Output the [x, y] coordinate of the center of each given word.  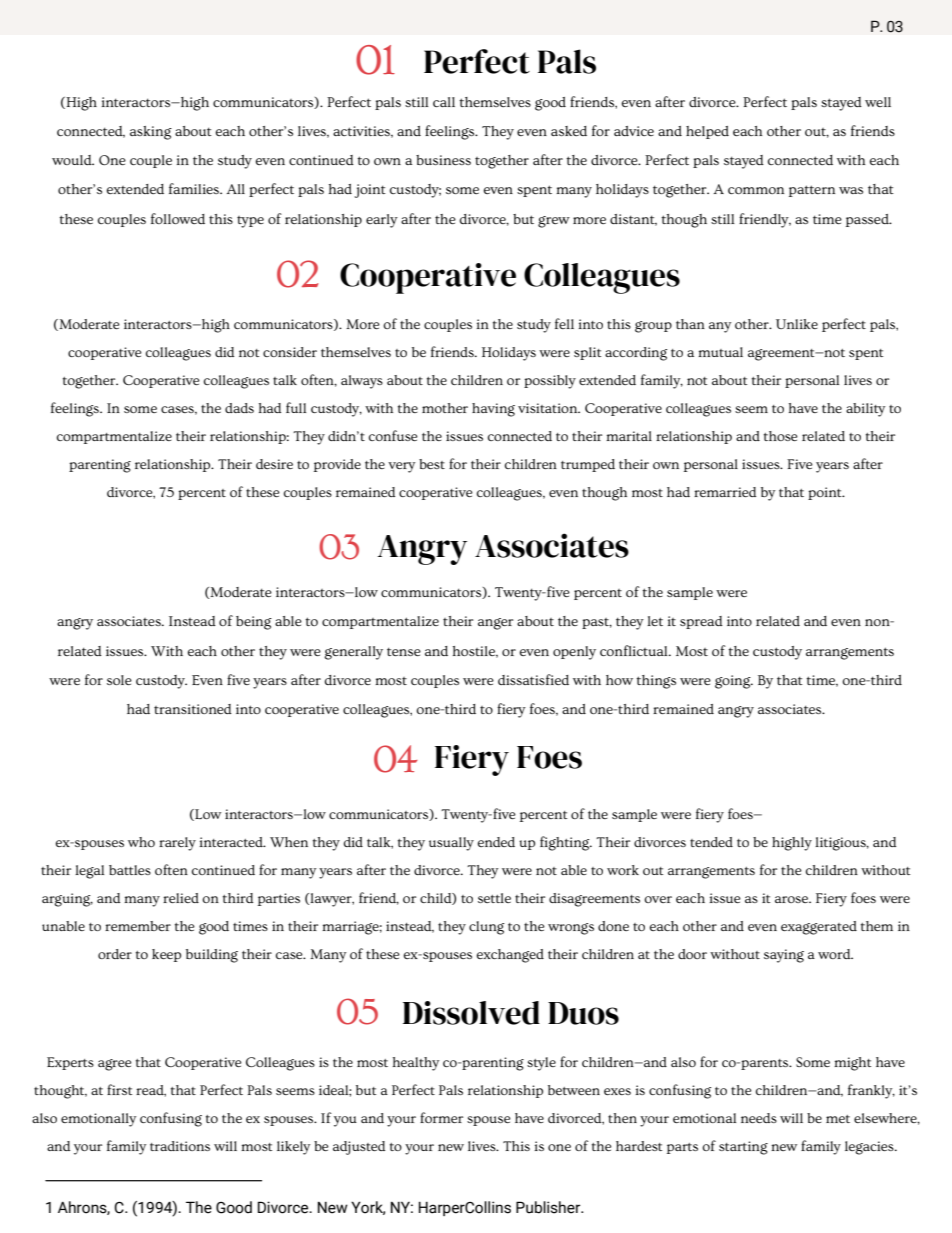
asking [151, 133]
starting [743, 1148]
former [441, 1117]
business [443, 160]
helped [707, 132]
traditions [180, 1146]
